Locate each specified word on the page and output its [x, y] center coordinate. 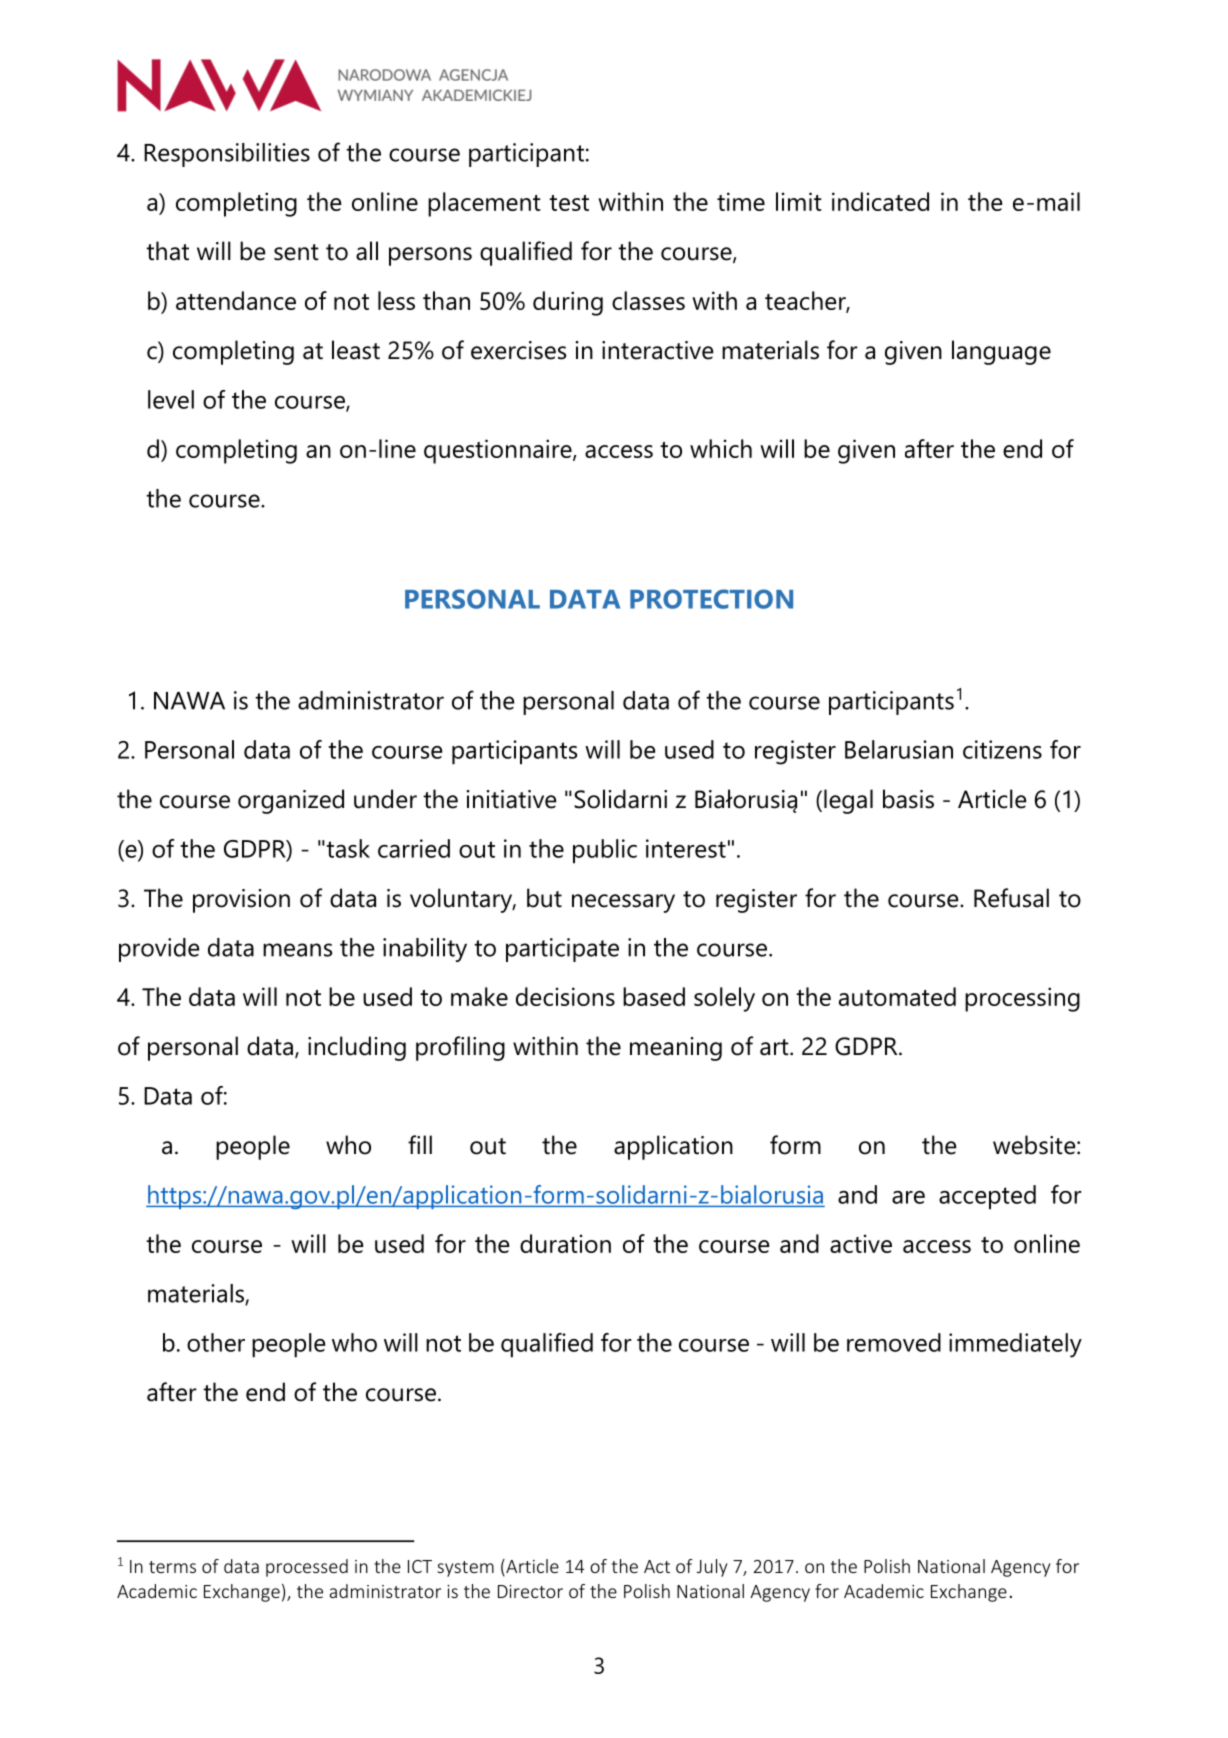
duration [565, 1243]
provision [241, 901]
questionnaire [499, 451]
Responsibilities [227, 155]
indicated [880, 201]
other [216, 1342]
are [908, 1197]
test [569, 203]
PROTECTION [711, 599]
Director [530, 1591]
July [712, 1568]
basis [908, 799]
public [605, 851]
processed [307, 1568]
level [171, 399]
